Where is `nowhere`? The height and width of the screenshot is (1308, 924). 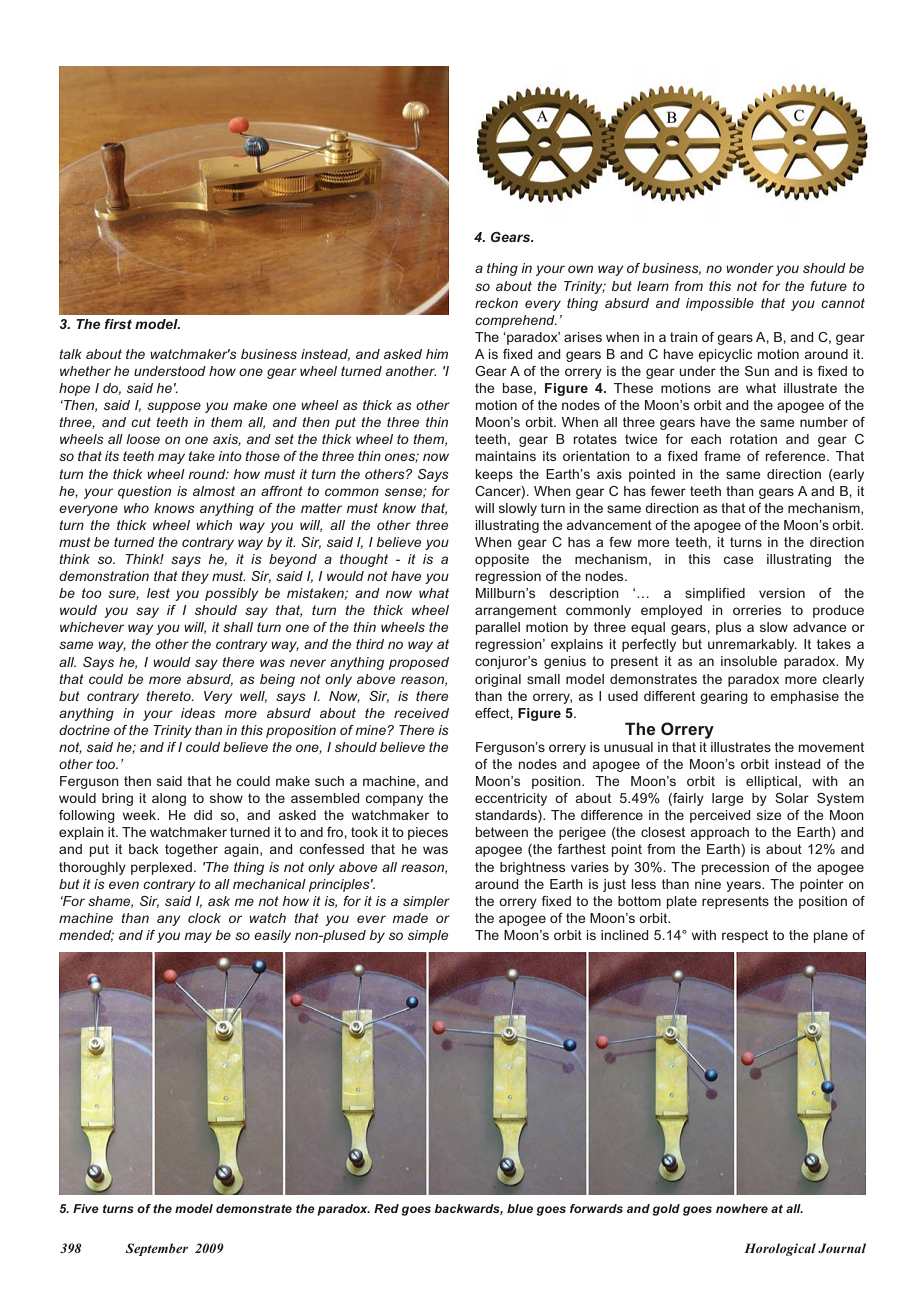 nowhere is located at coordinates (742, 1208).
